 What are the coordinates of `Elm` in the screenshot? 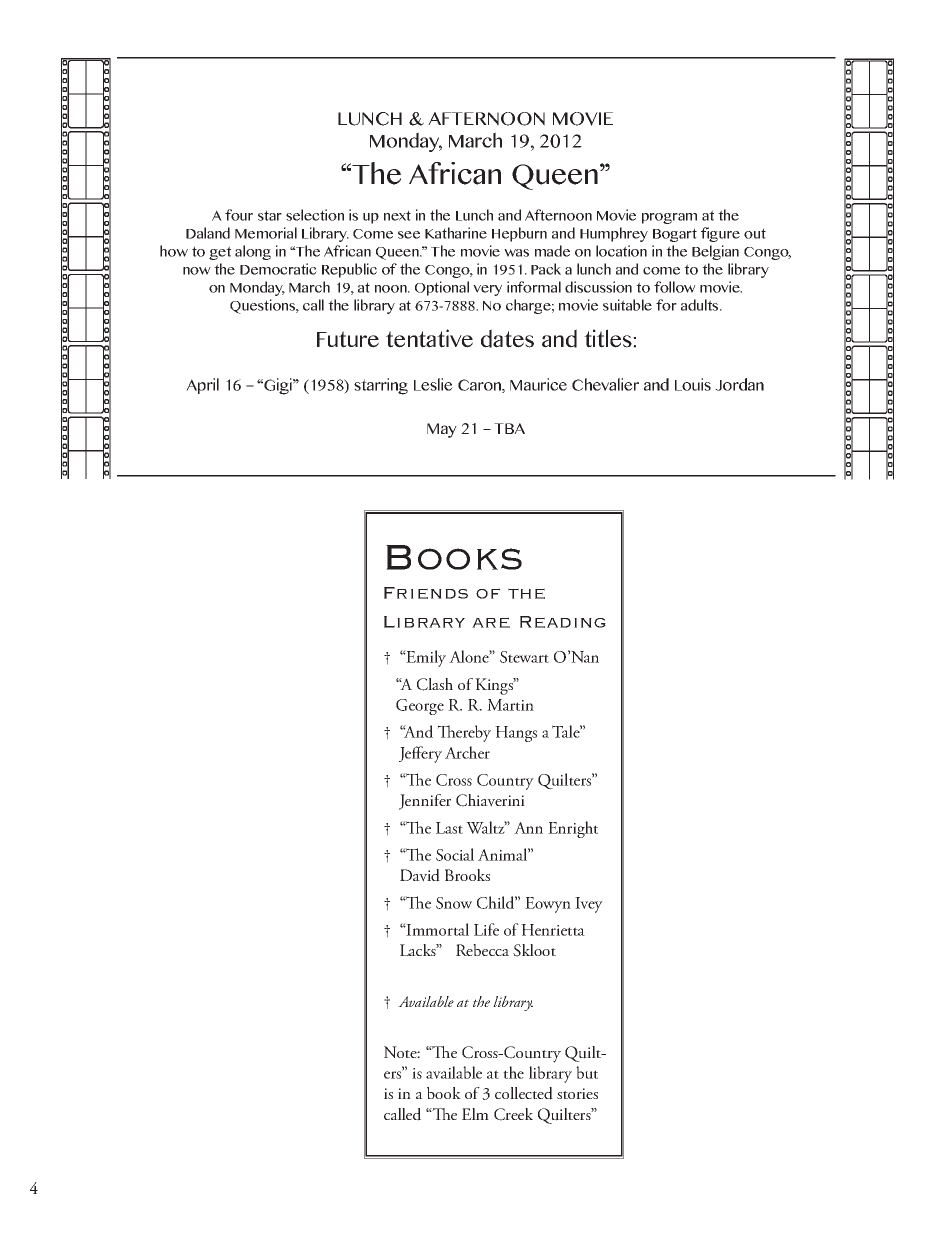 It's located at (475, 1114).
